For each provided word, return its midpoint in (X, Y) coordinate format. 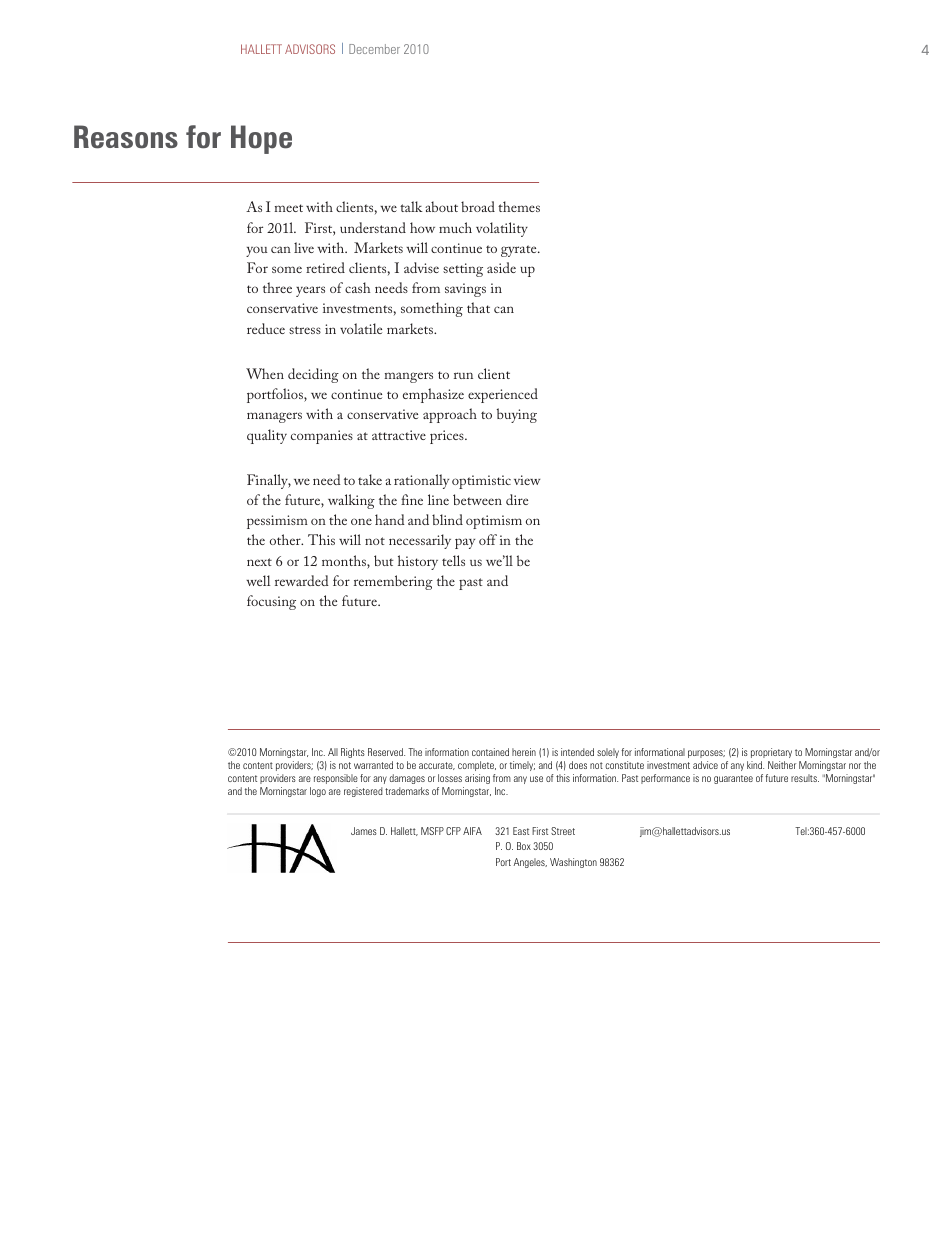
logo (318, 792)
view (527, 480)
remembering (393, 582)
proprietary (771, 753)
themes (519, 206)
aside (501, 267)
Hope (261, 139)
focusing (271, 602)
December (374, 49)
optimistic (481, 482)
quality (267, 436)
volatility (502, 229)
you (256, 251)
